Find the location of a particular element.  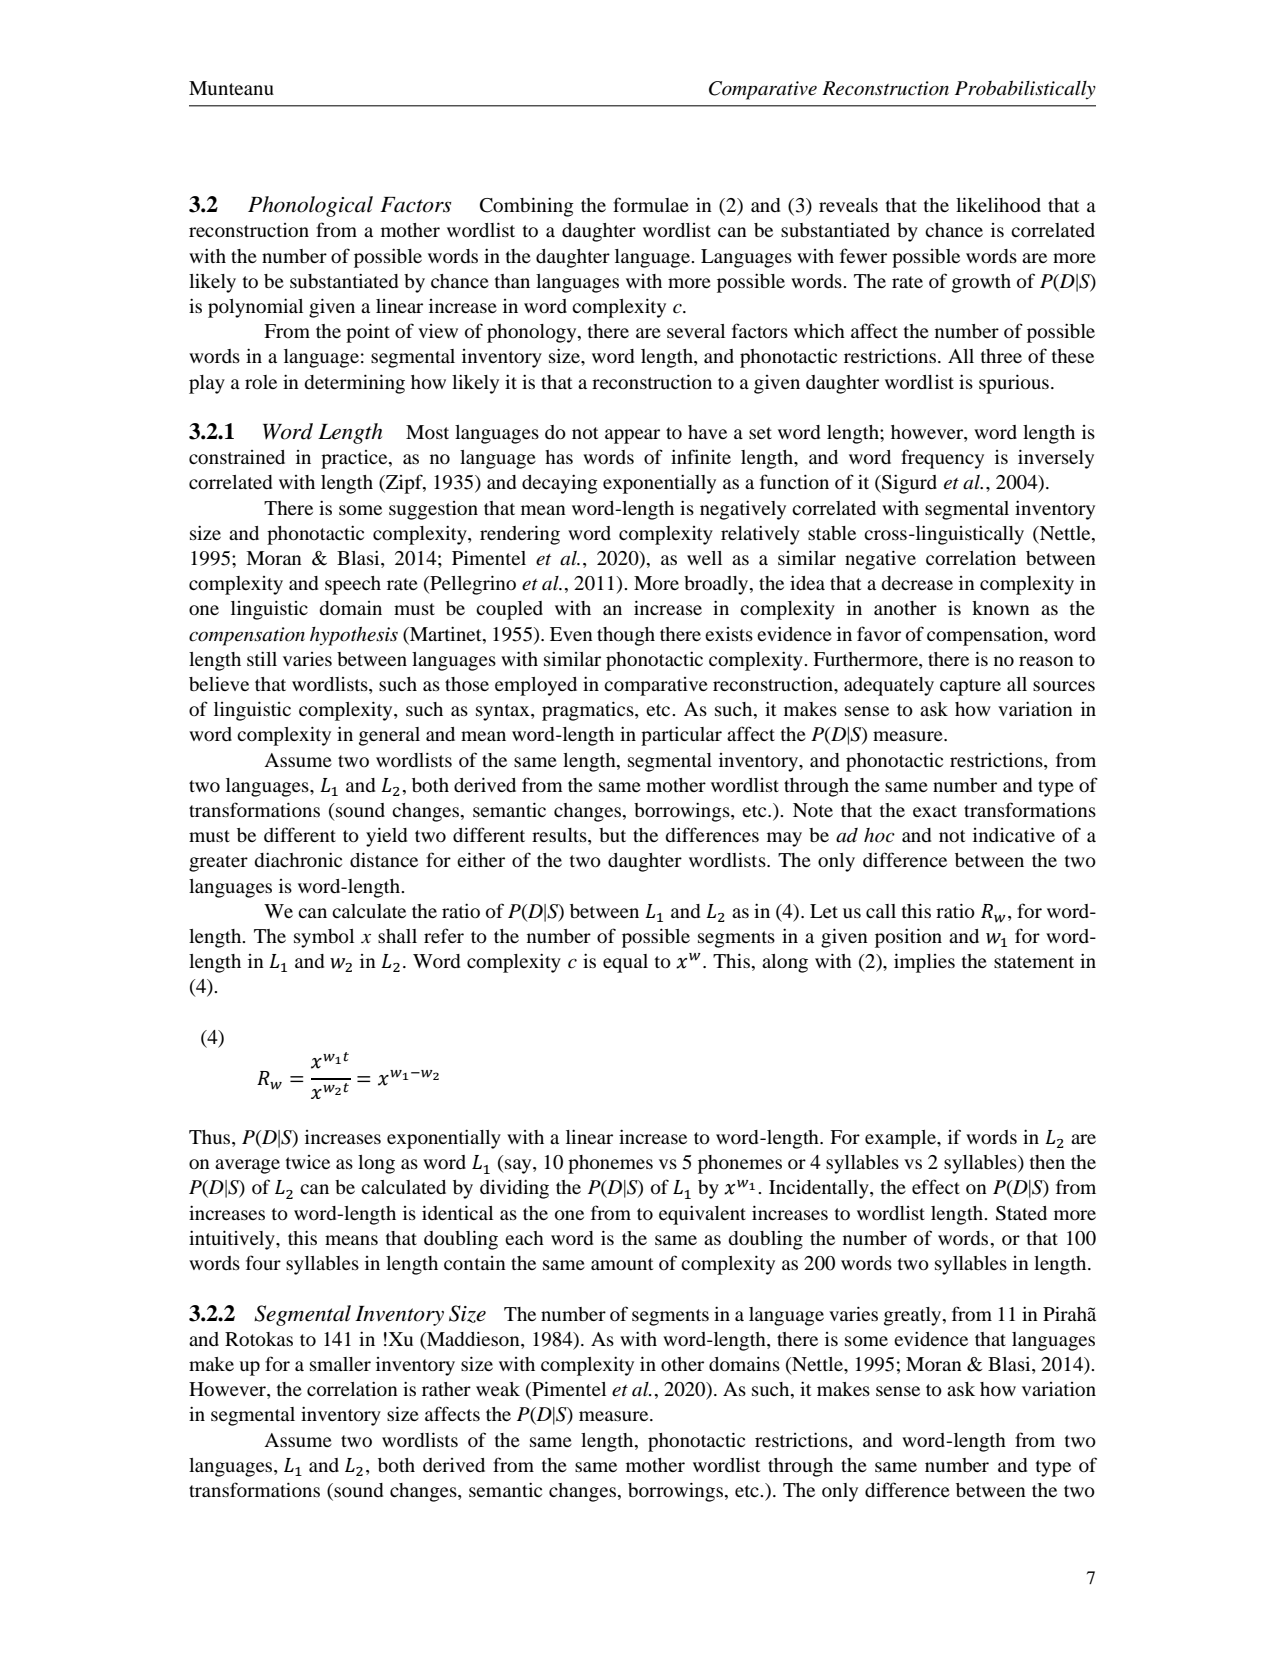

pragmatics is located at coordinates (589, 711).
